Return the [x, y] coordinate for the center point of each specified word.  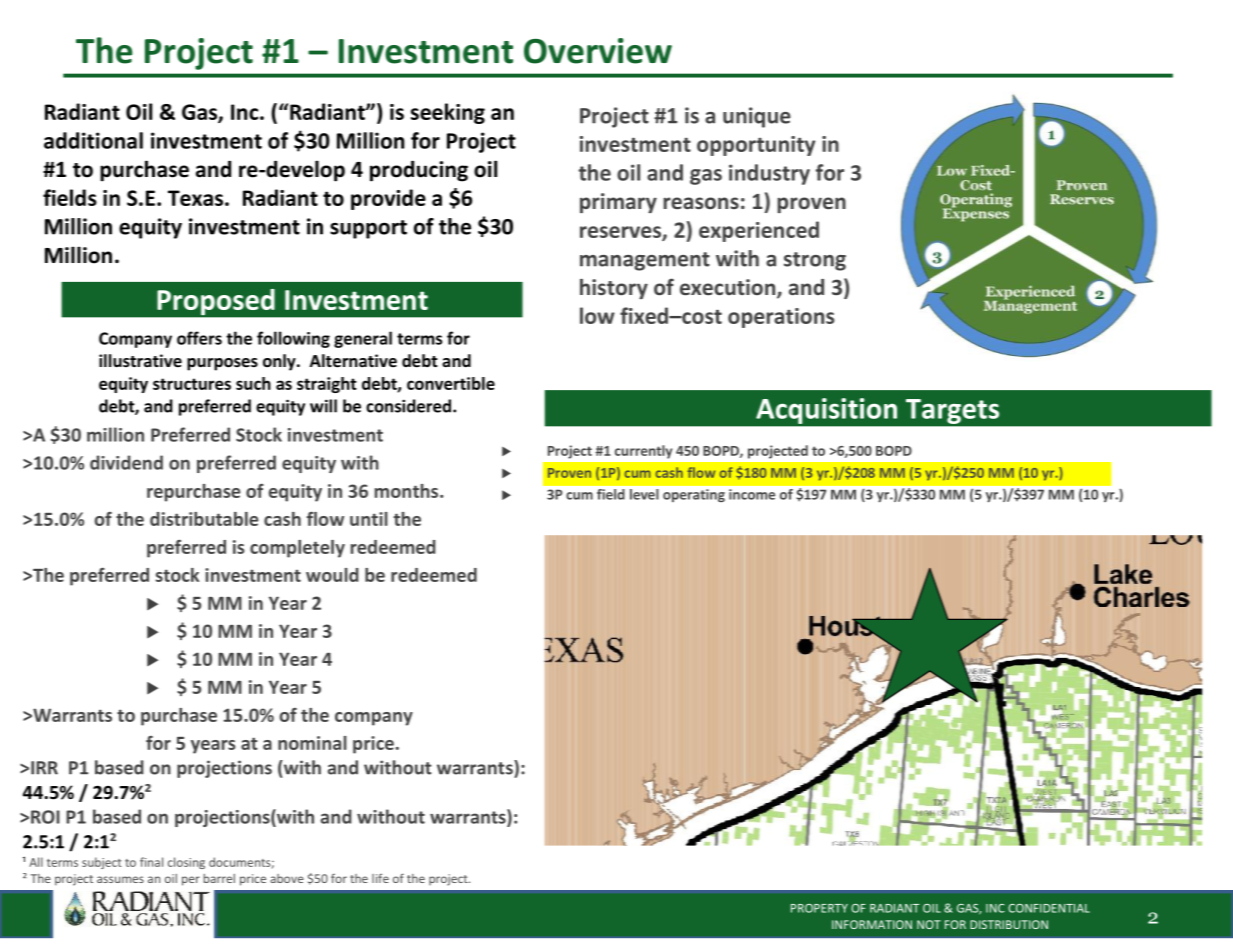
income [752, 494]
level [644, 494]
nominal [312, 743]
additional [93, 140]
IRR [44, 768]
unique [757, 117]
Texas [195, 198]
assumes [120, 879]
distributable [204, 519]
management [645, 261]
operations [781, 318]
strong [815, 261]
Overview [598, 51]
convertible [451, 383]
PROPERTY [819, 908]
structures [192, 384]
